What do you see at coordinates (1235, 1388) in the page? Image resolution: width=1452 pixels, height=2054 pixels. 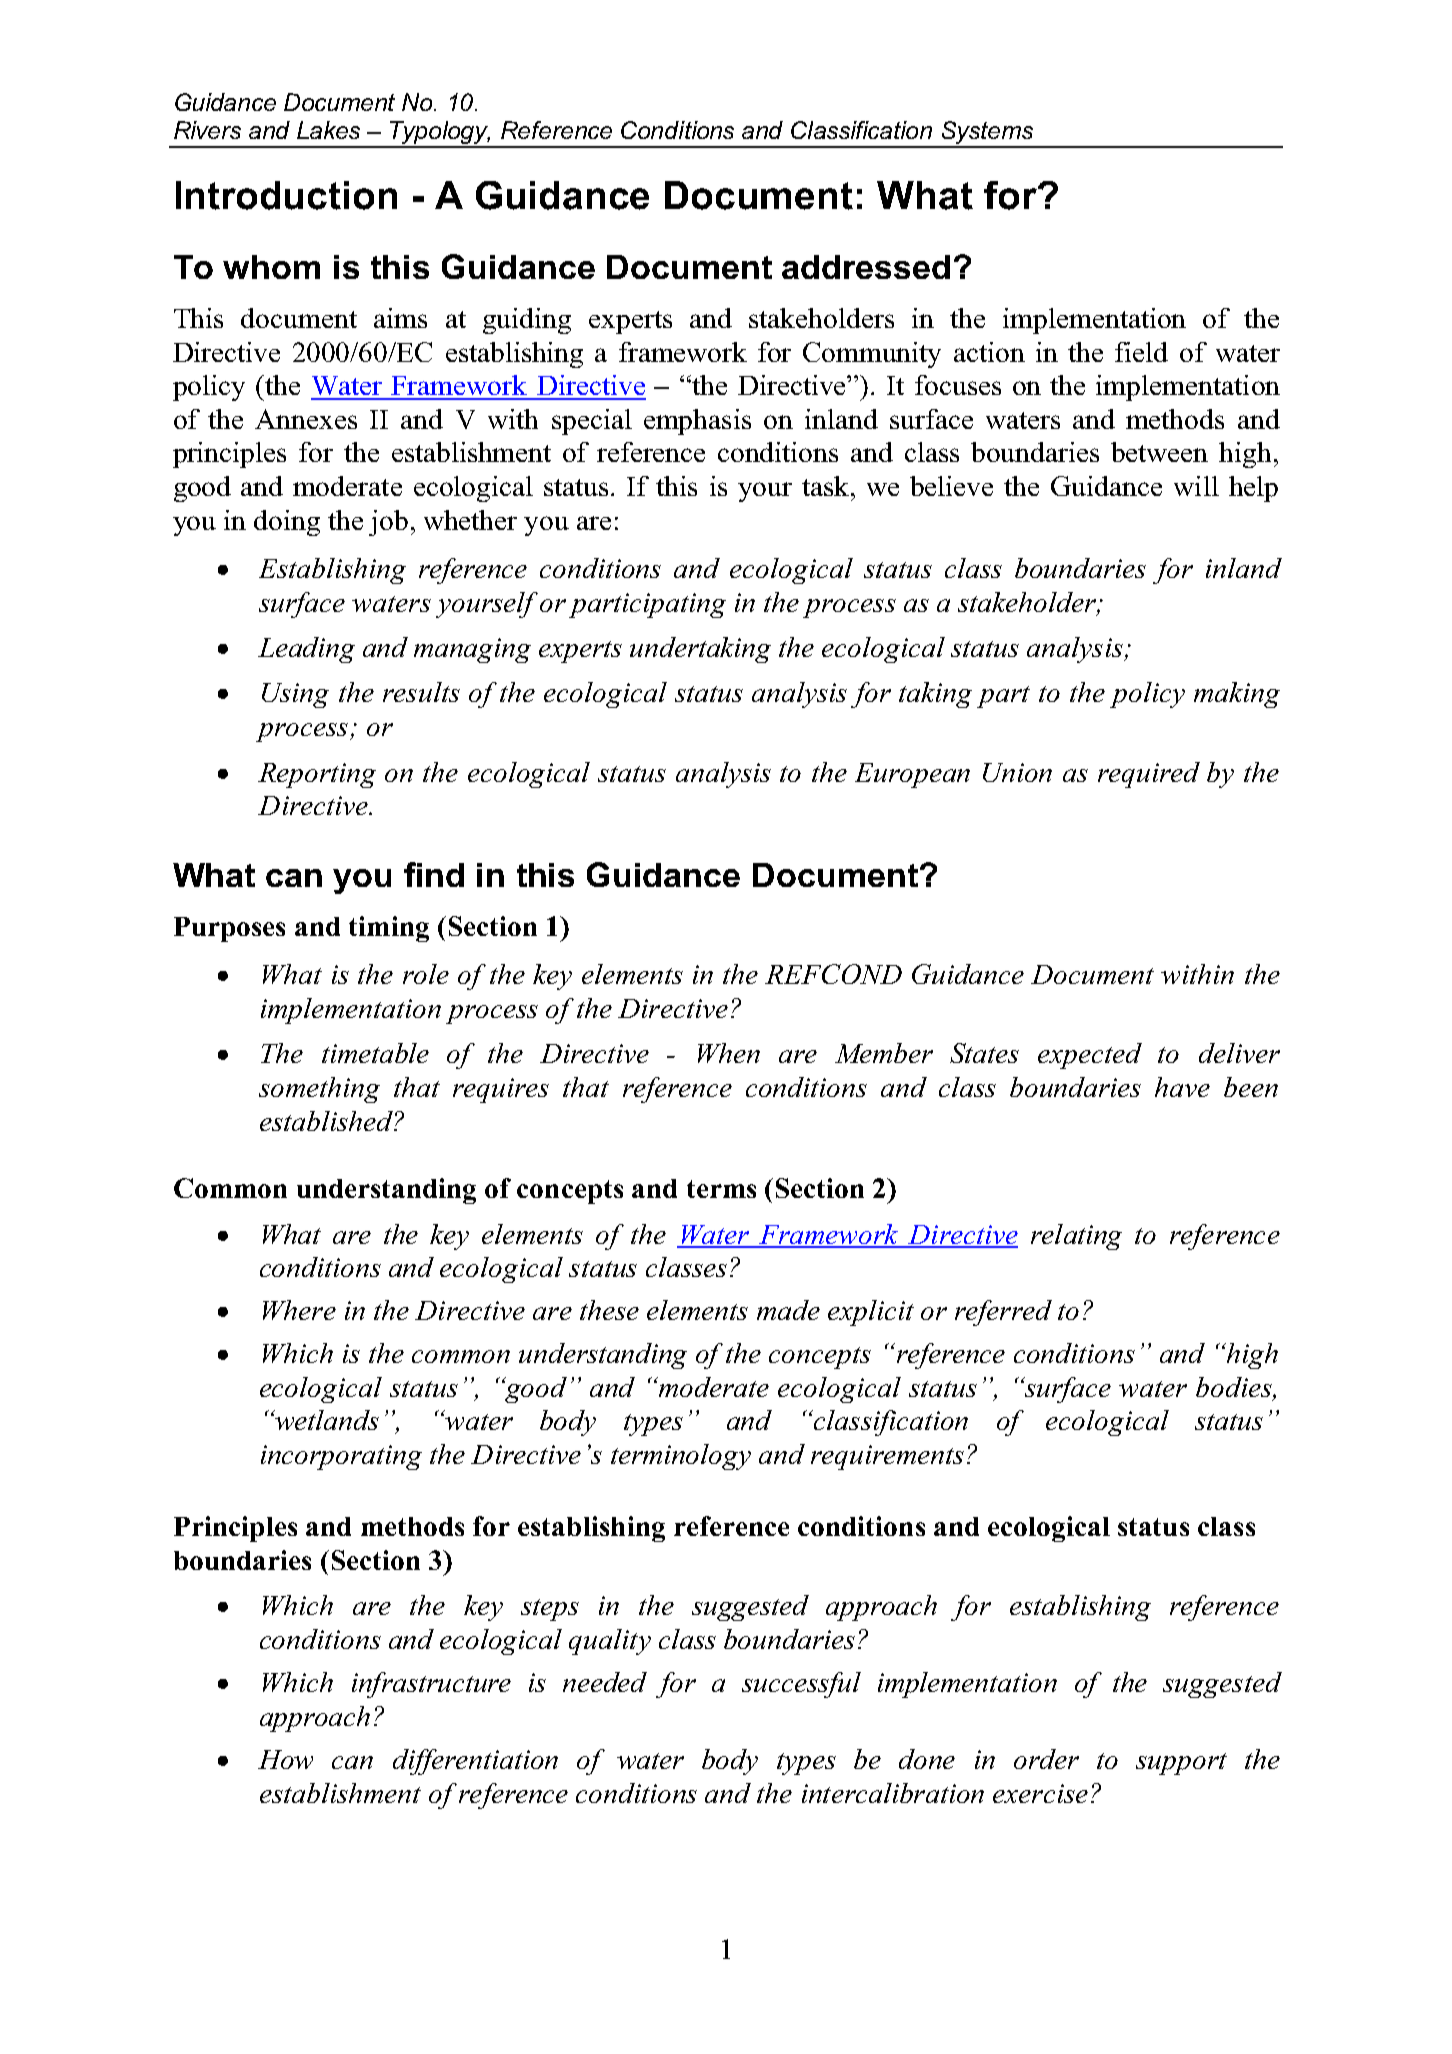 I see `bodies` at bounding box center [1235, 1388].
